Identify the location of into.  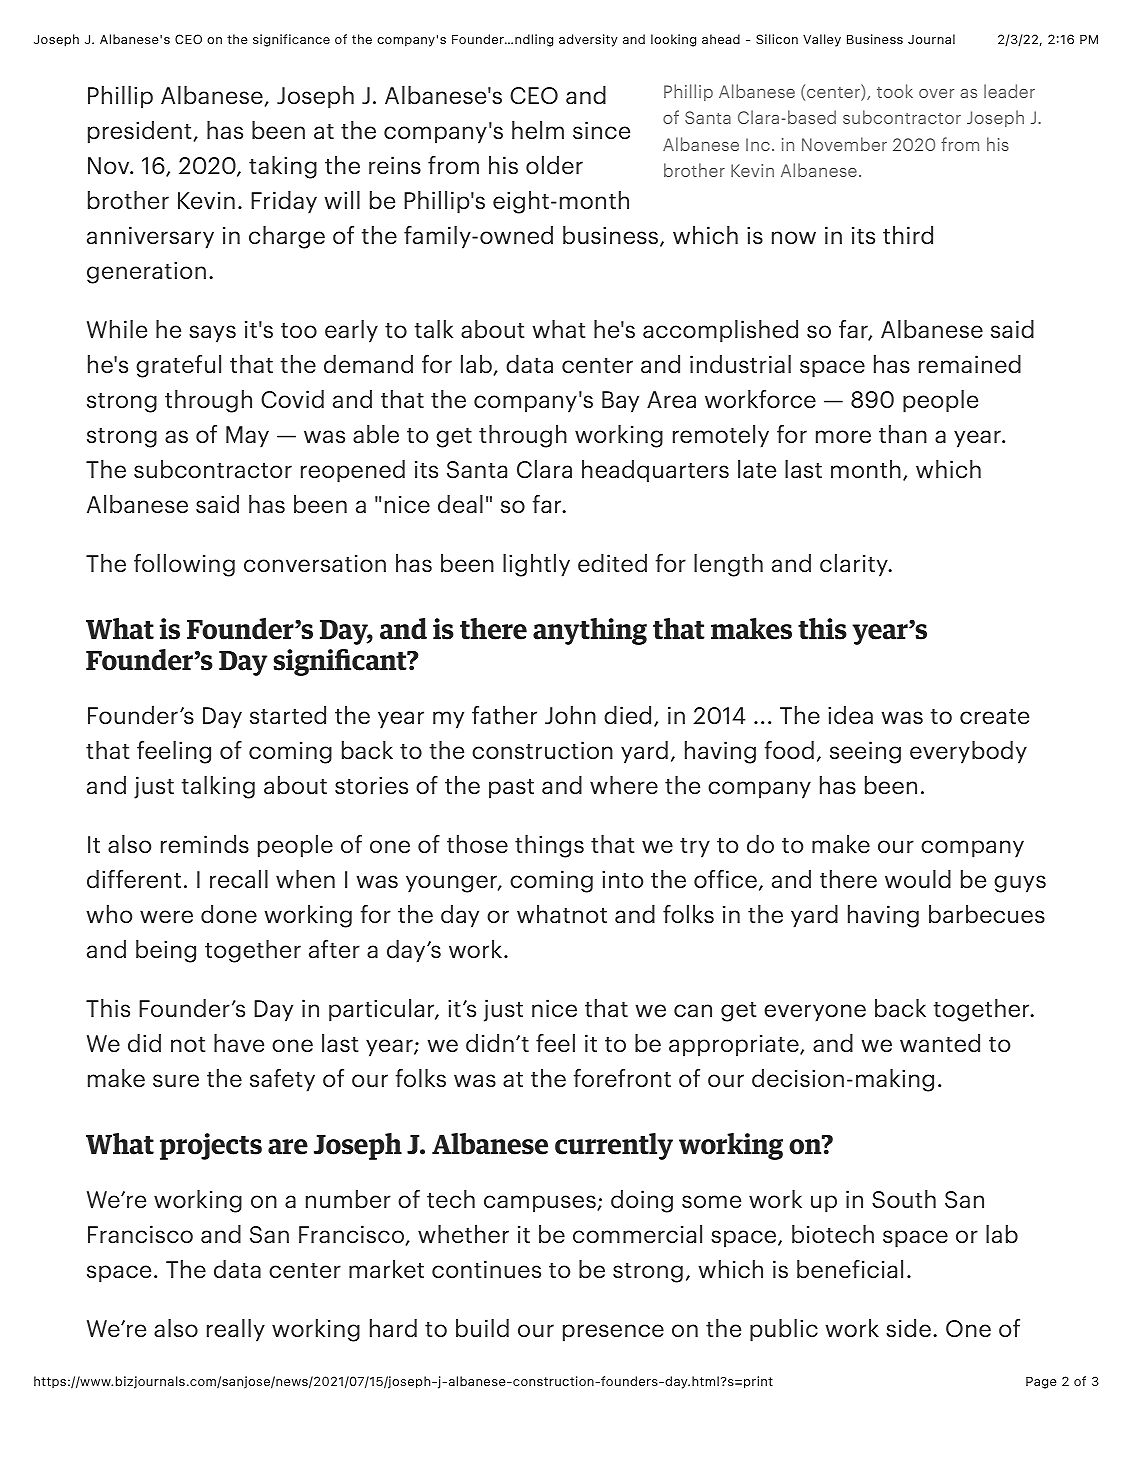
(622, 879).
